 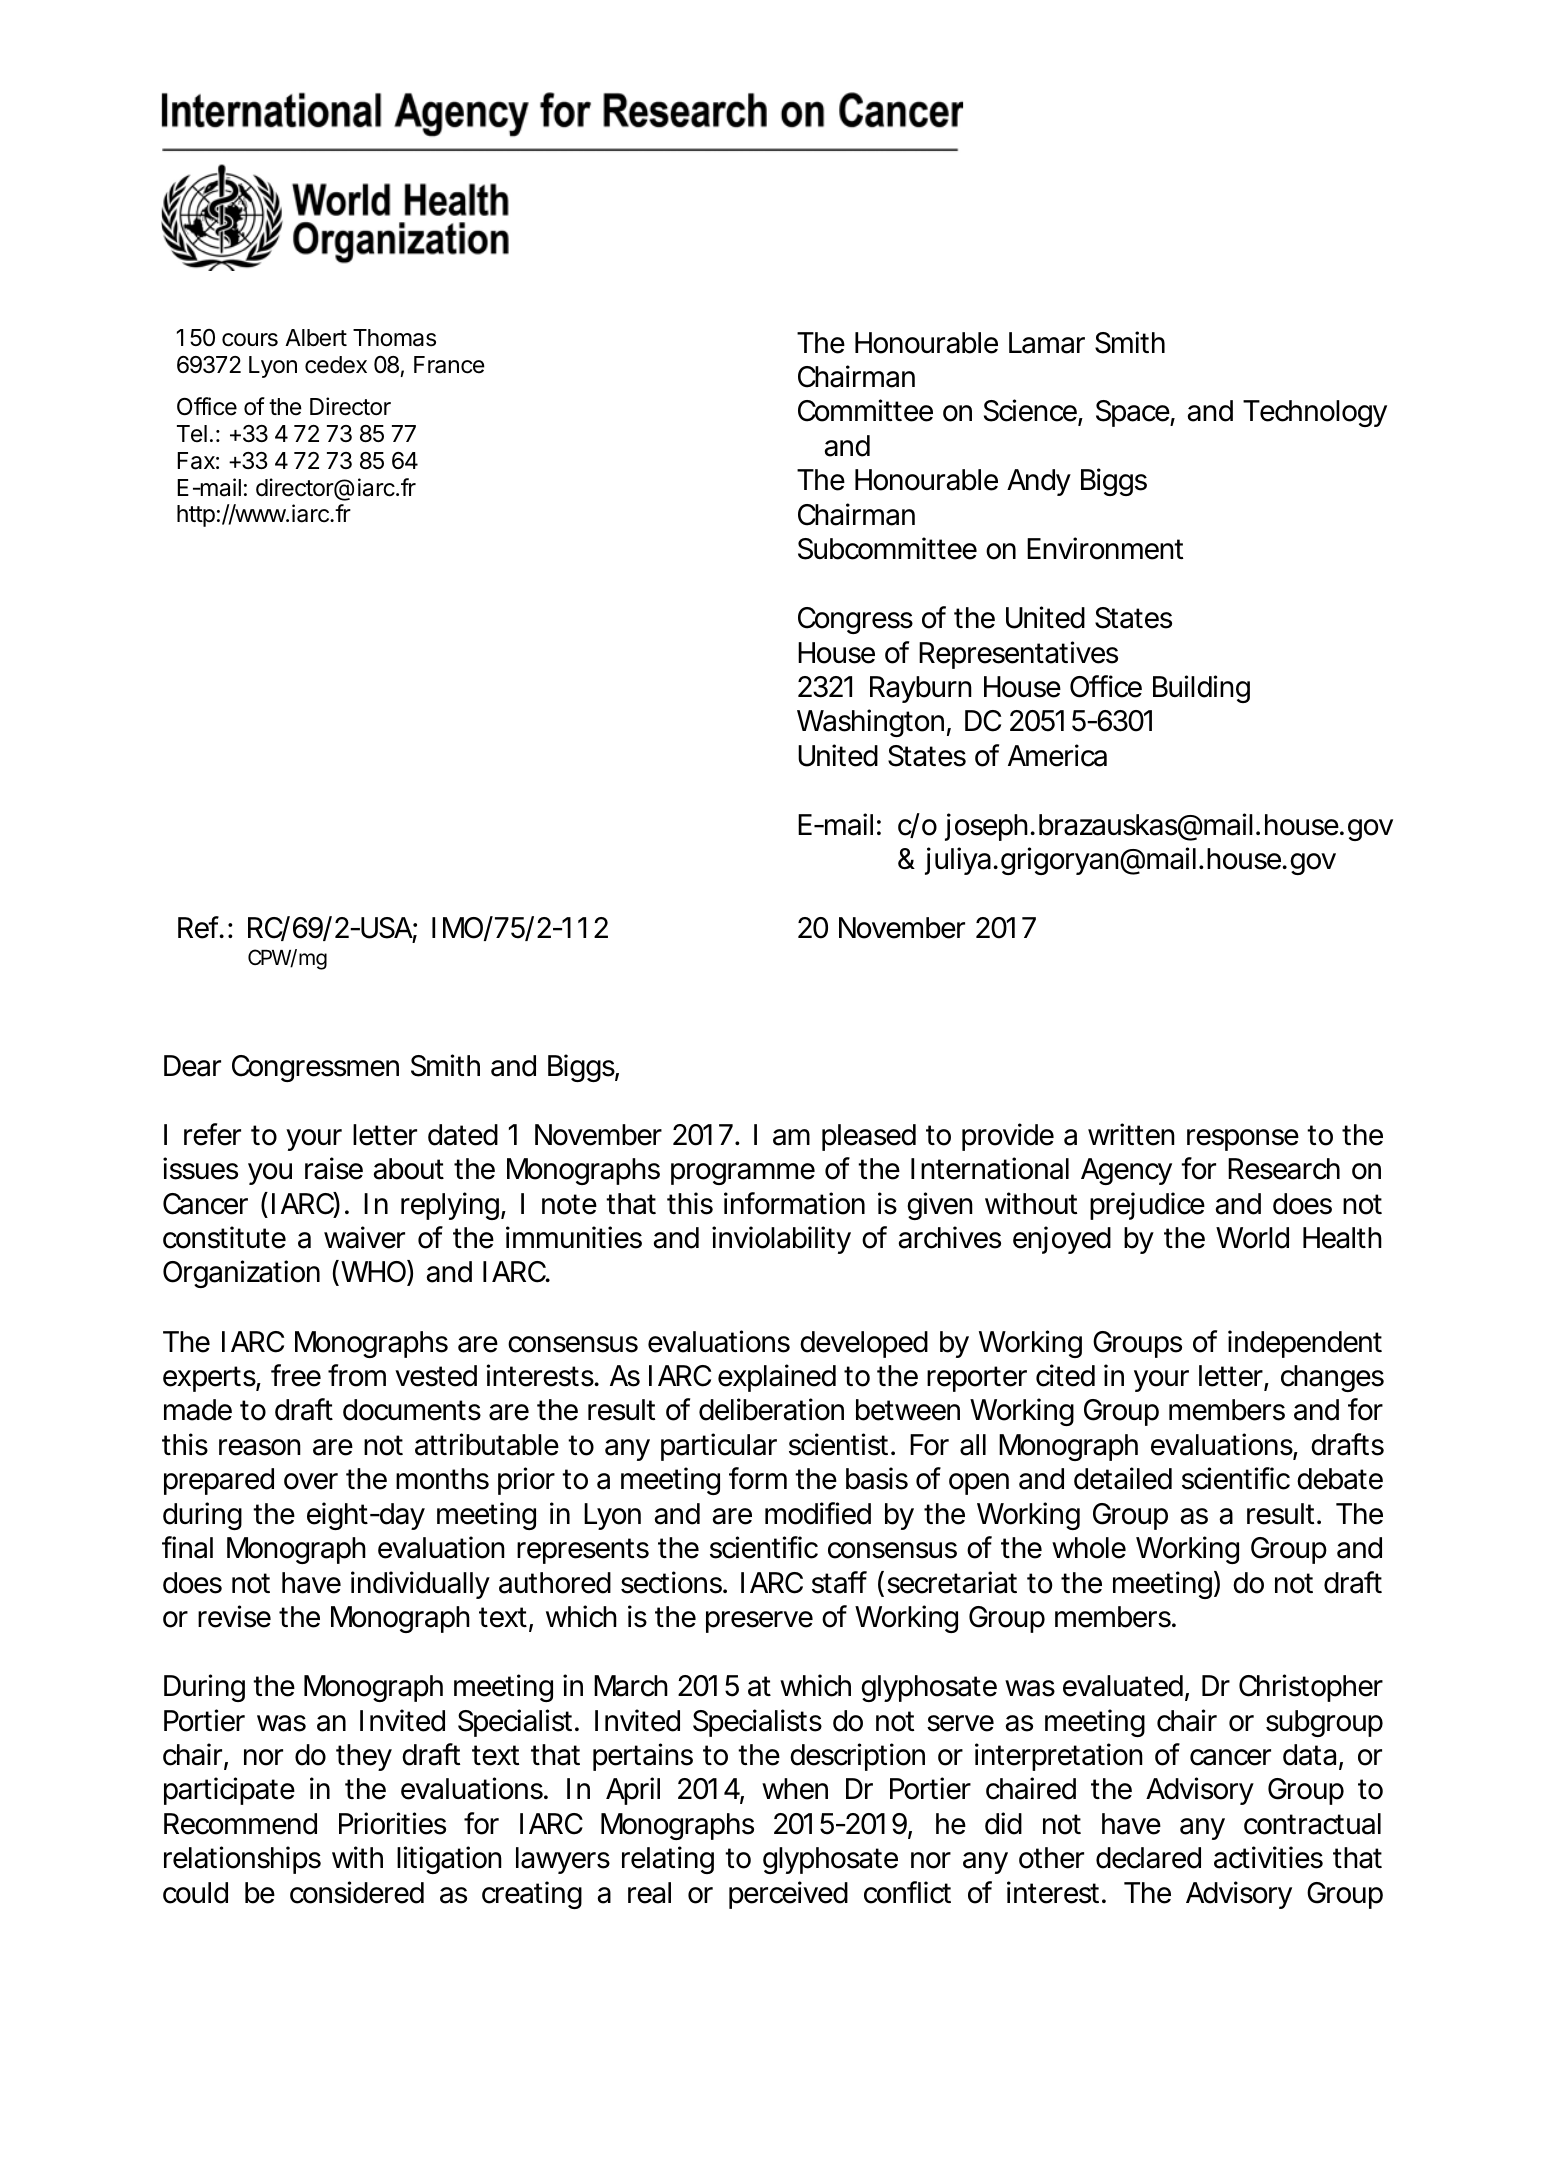 What do you see at coordinates (1031, 412) in the screenshot?
I see `Science` at bounding box center [1031, 412].
